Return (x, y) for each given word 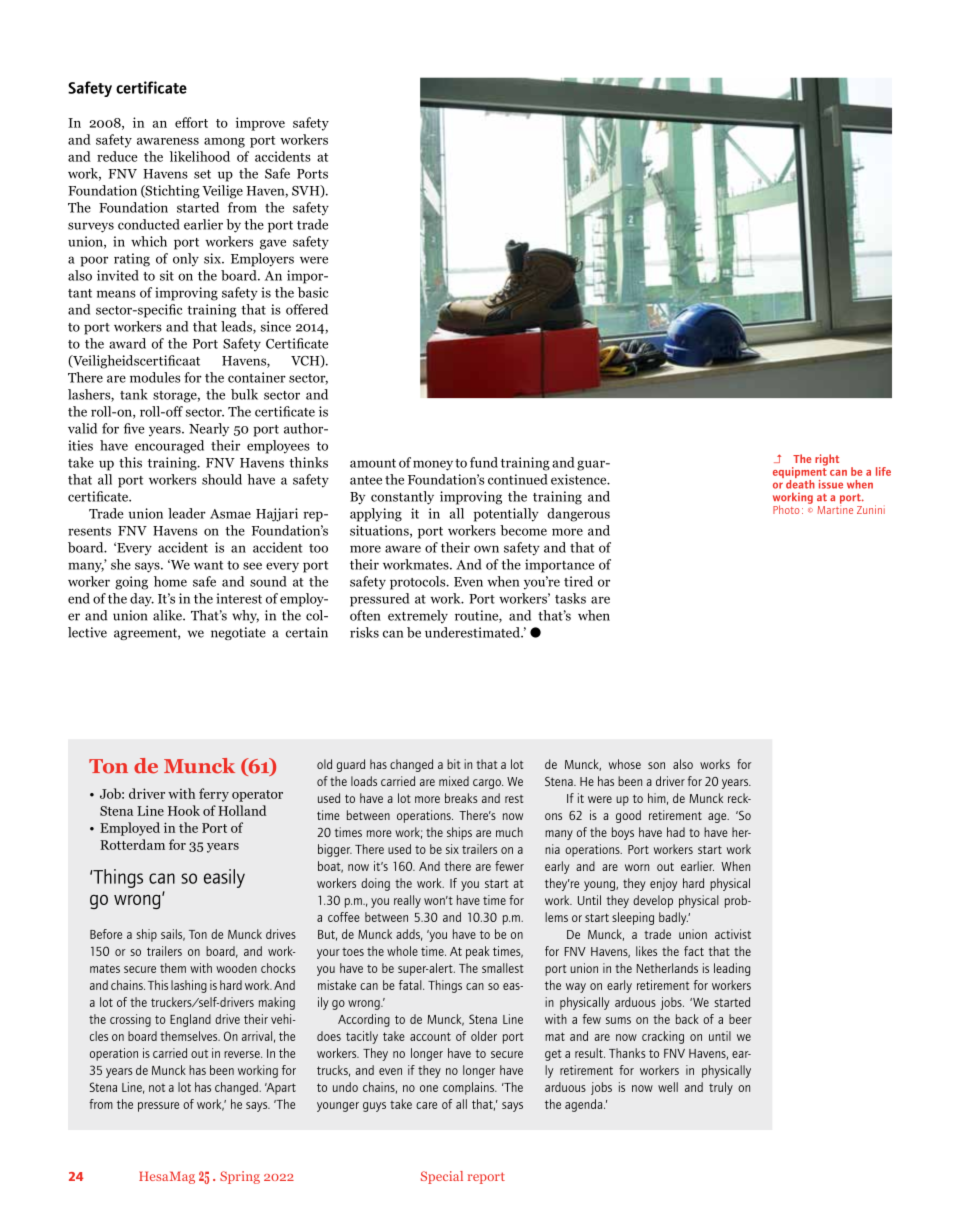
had (676, 832)
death (800, 483)
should (222, 479)
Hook (184, 810)
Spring (240, 1177)
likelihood (200, 156)
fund (484, 462)
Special (442, 1177)
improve (260, 124)
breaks (461, 798)
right (827, 460)
